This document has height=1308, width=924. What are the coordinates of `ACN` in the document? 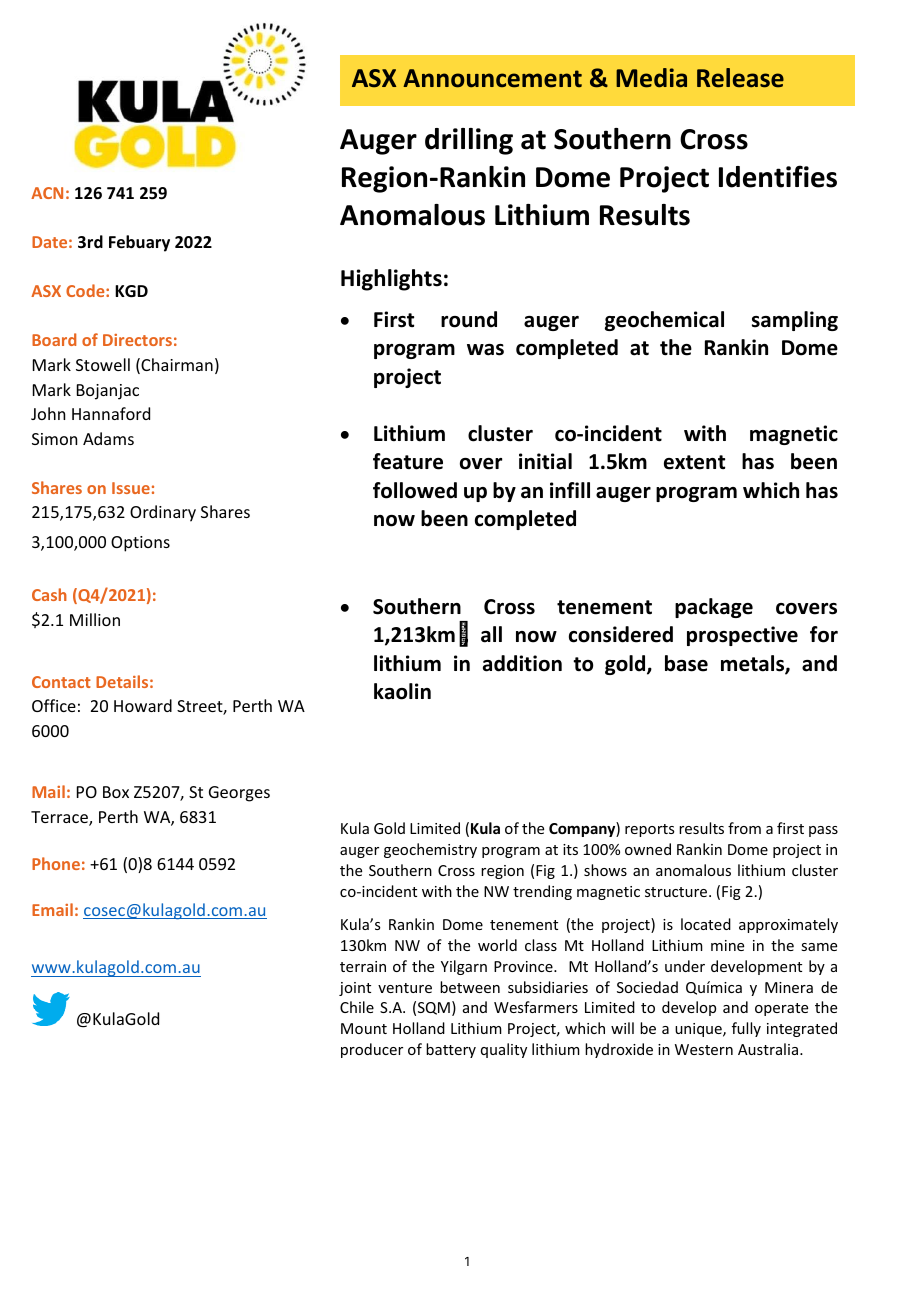 It's located at (47, 193).
